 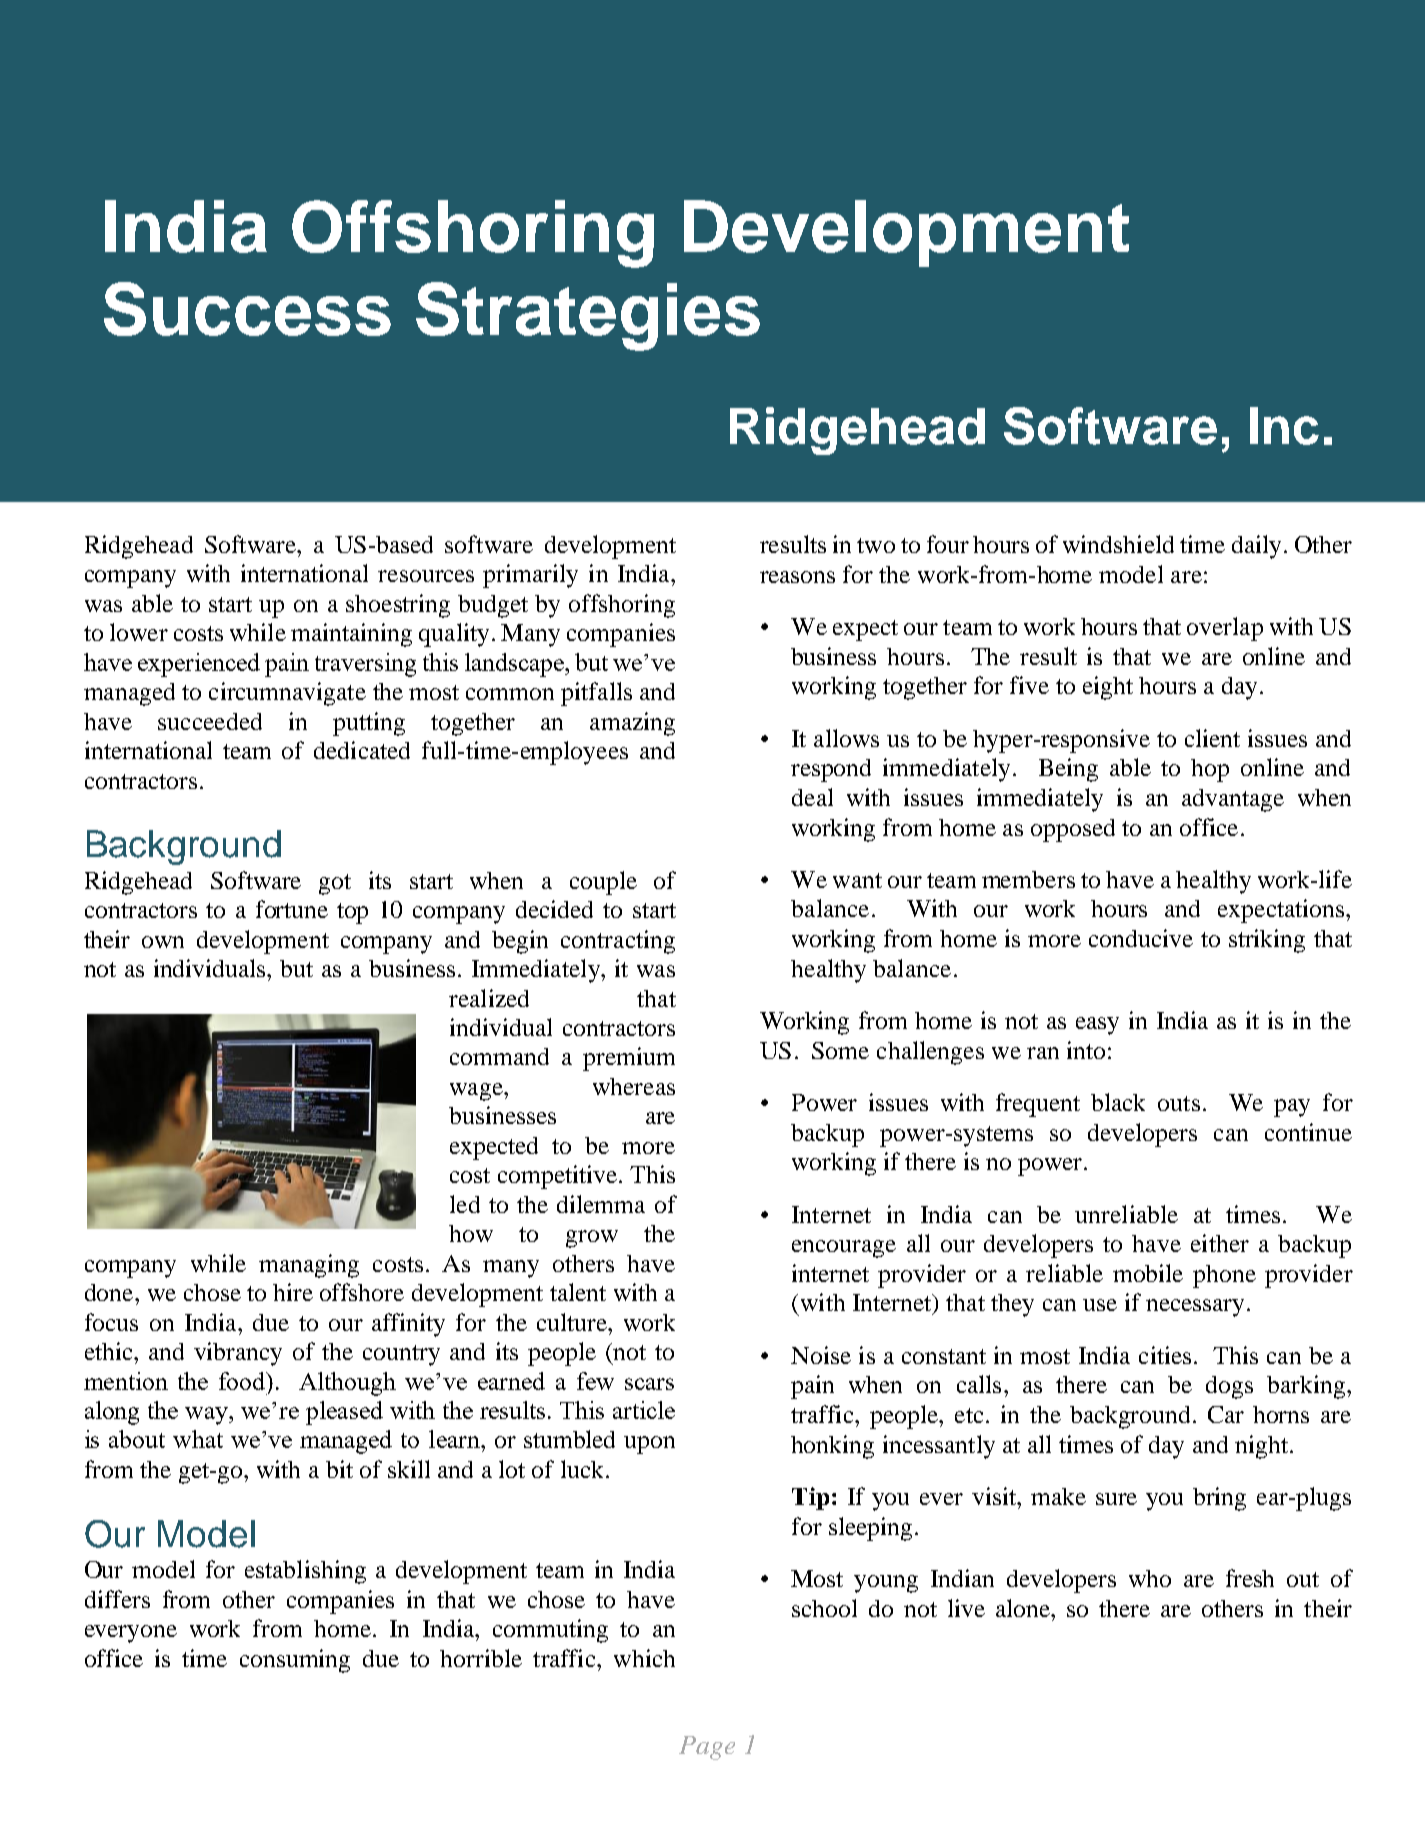 I want to click on Page, so click(x=707, y=1748).
